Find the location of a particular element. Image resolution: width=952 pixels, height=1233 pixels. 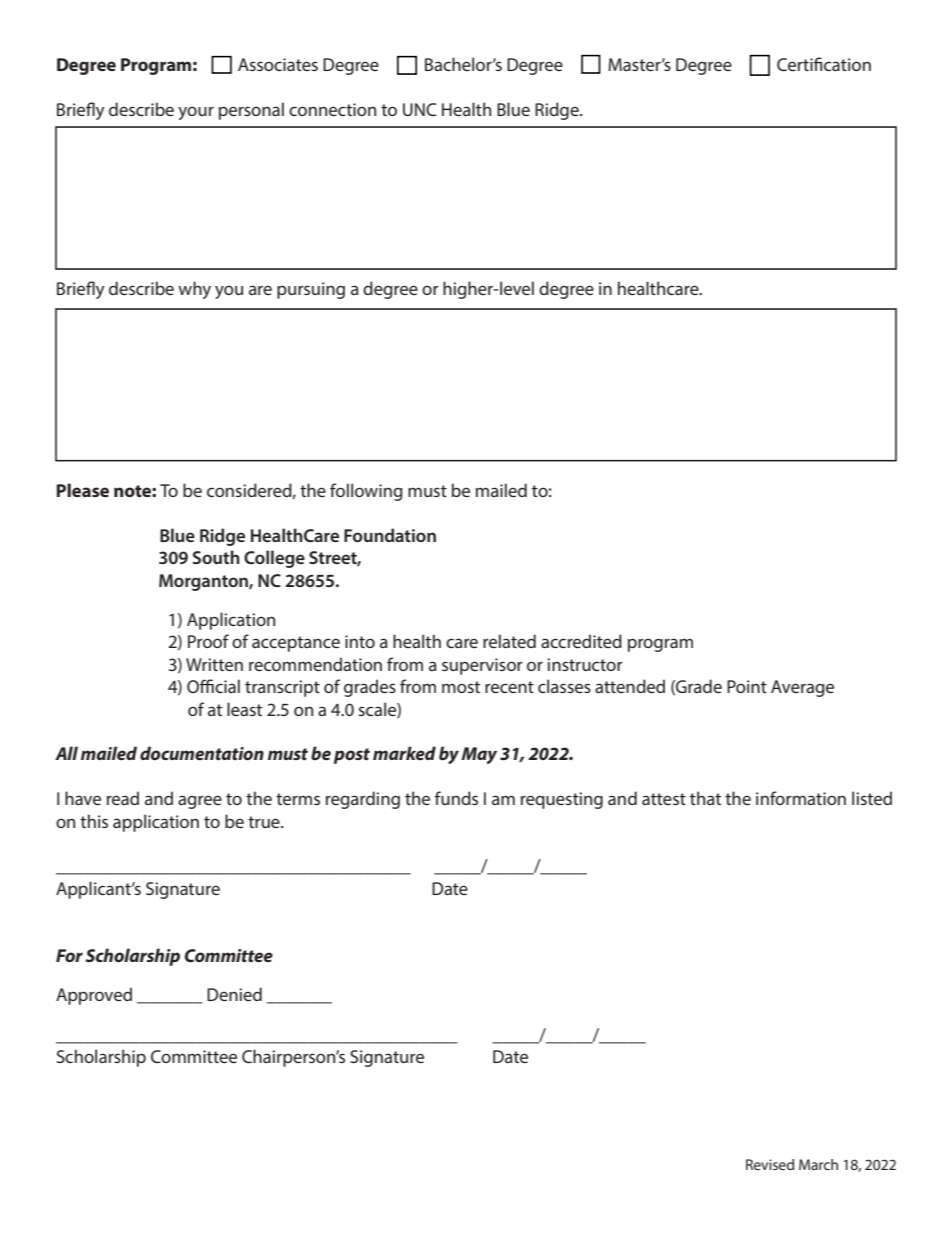

following is located at coordinates (366, 492).
